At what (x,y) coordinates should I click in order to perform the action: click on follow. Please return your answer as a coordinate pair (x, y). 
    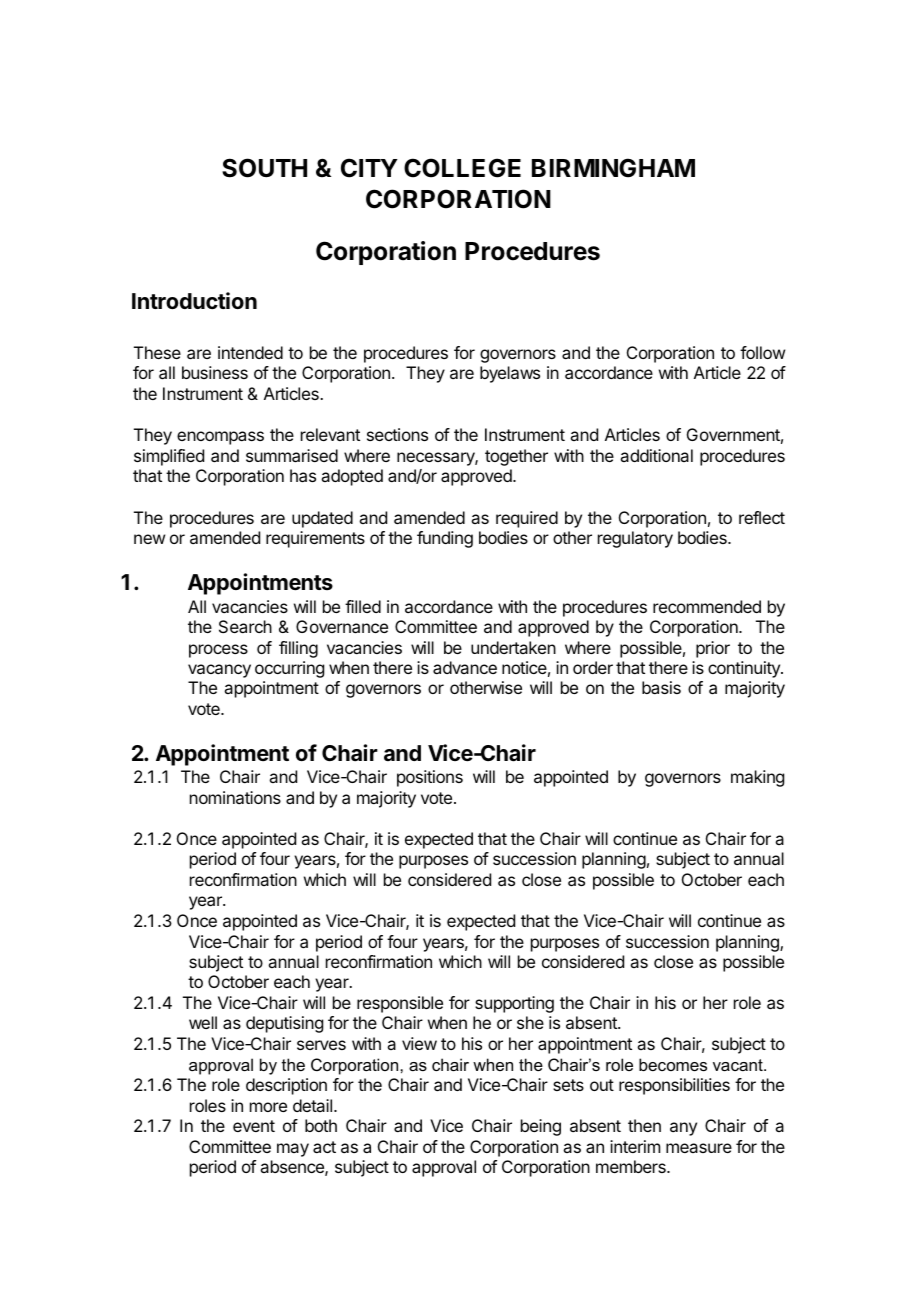
    Looking at the image, I should click on (762, 352).
